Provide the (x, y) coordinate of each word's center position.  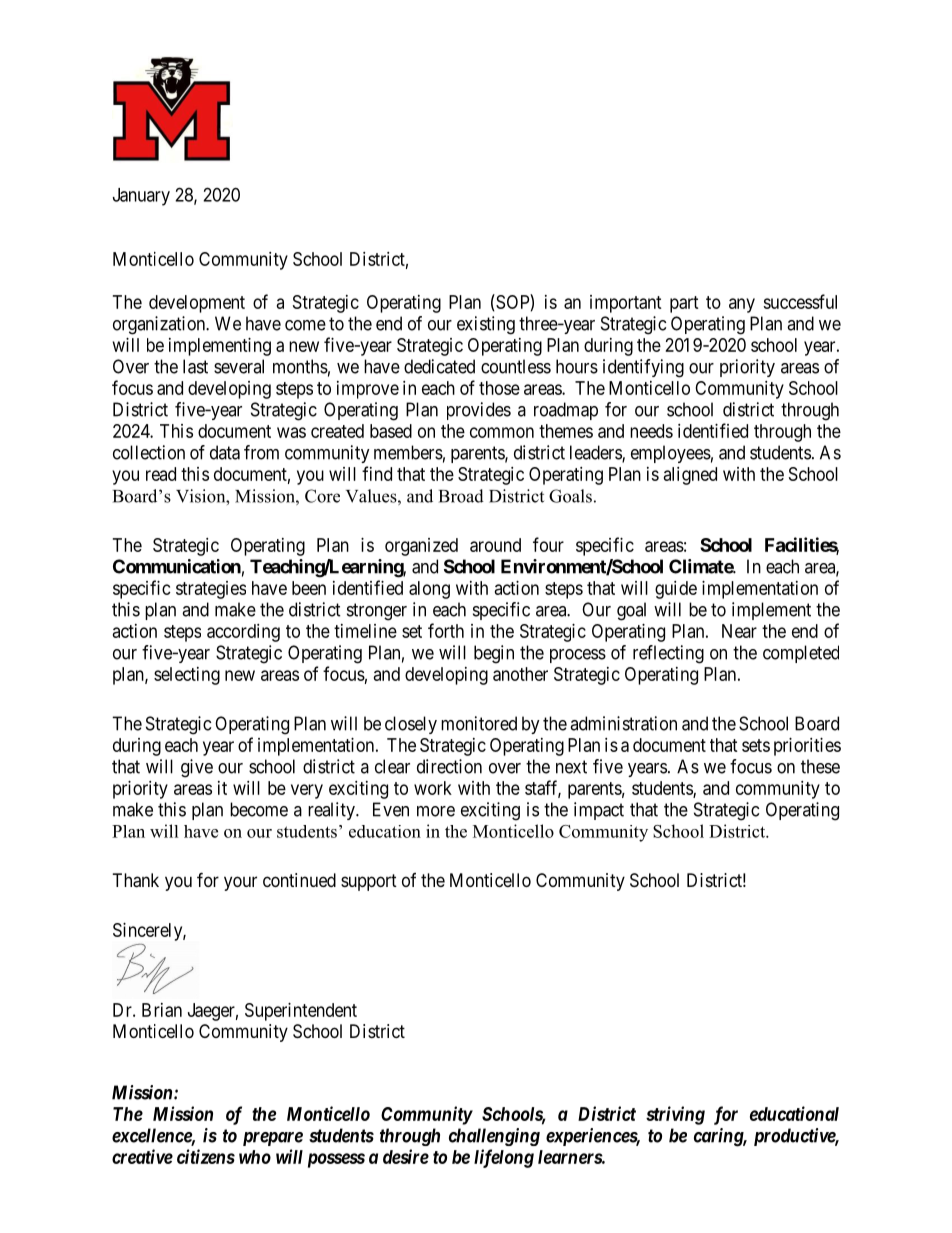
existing (486, 325)
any (742, 305)
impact (599, 811)
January (141, 197)
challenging (494, 1137)
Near (739, 631)
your (240, 883)
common (502, 432)
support (369, 882)
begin (494, 654)
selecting (187, 676)
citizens (206, 1156)
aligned (690, 476)
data (225, 452)
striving (675, 1115)
